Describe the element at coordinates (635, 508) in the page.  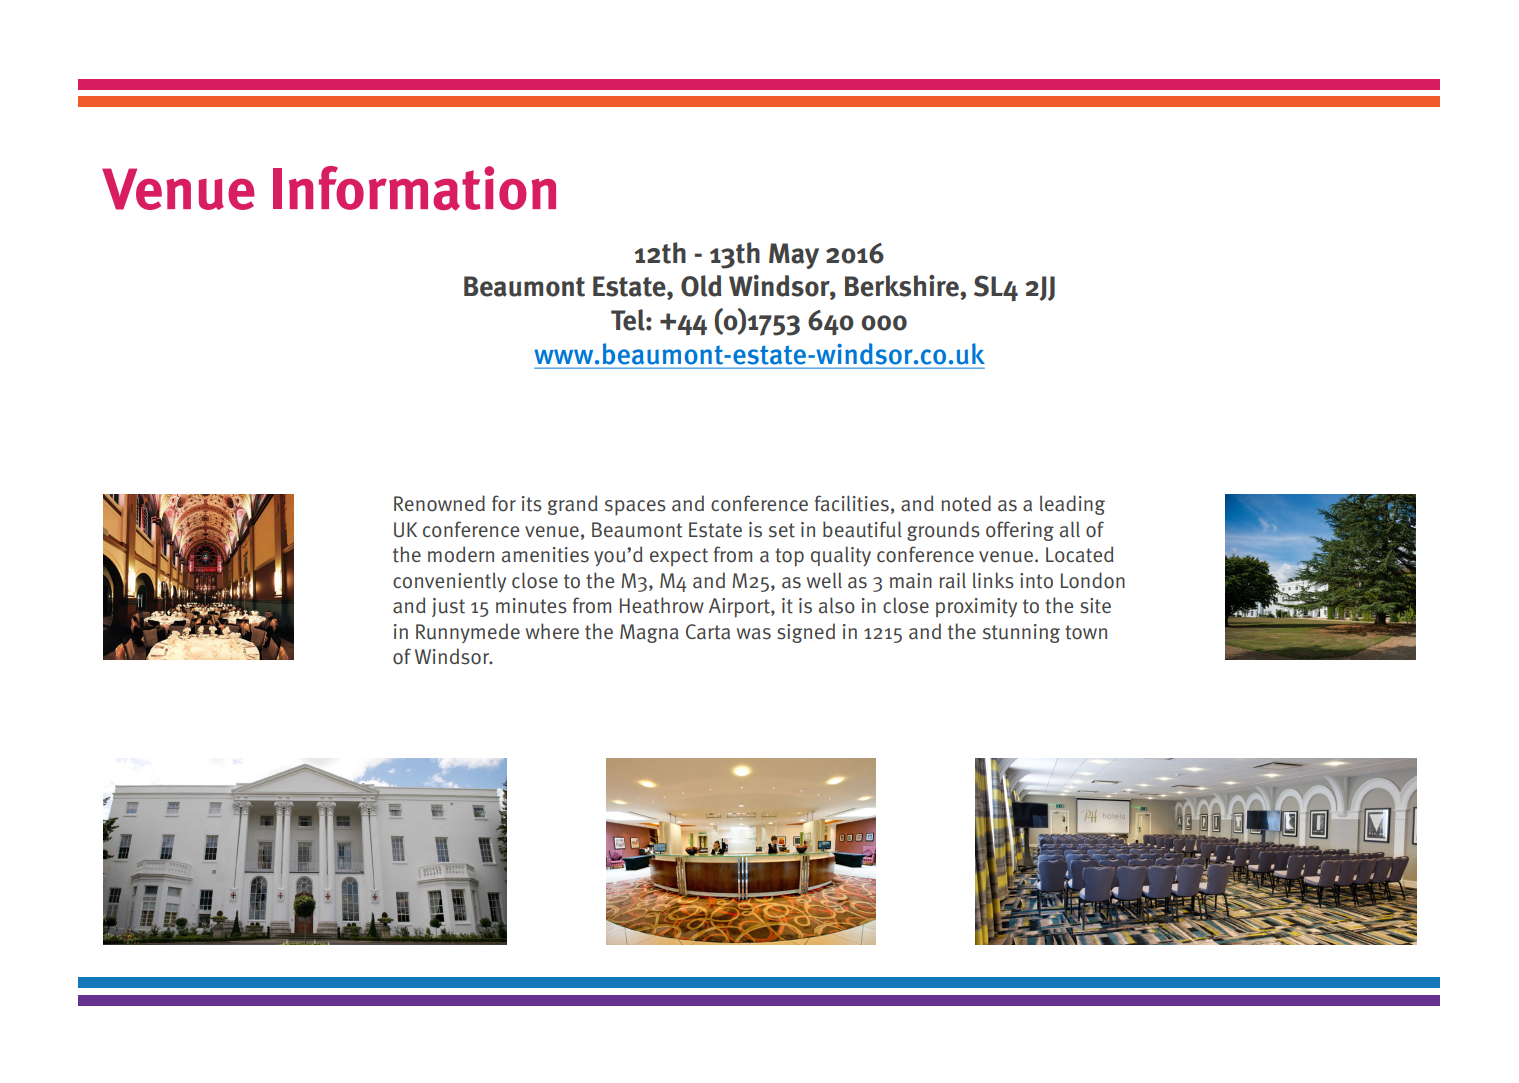
I see `spaces` at that location.
